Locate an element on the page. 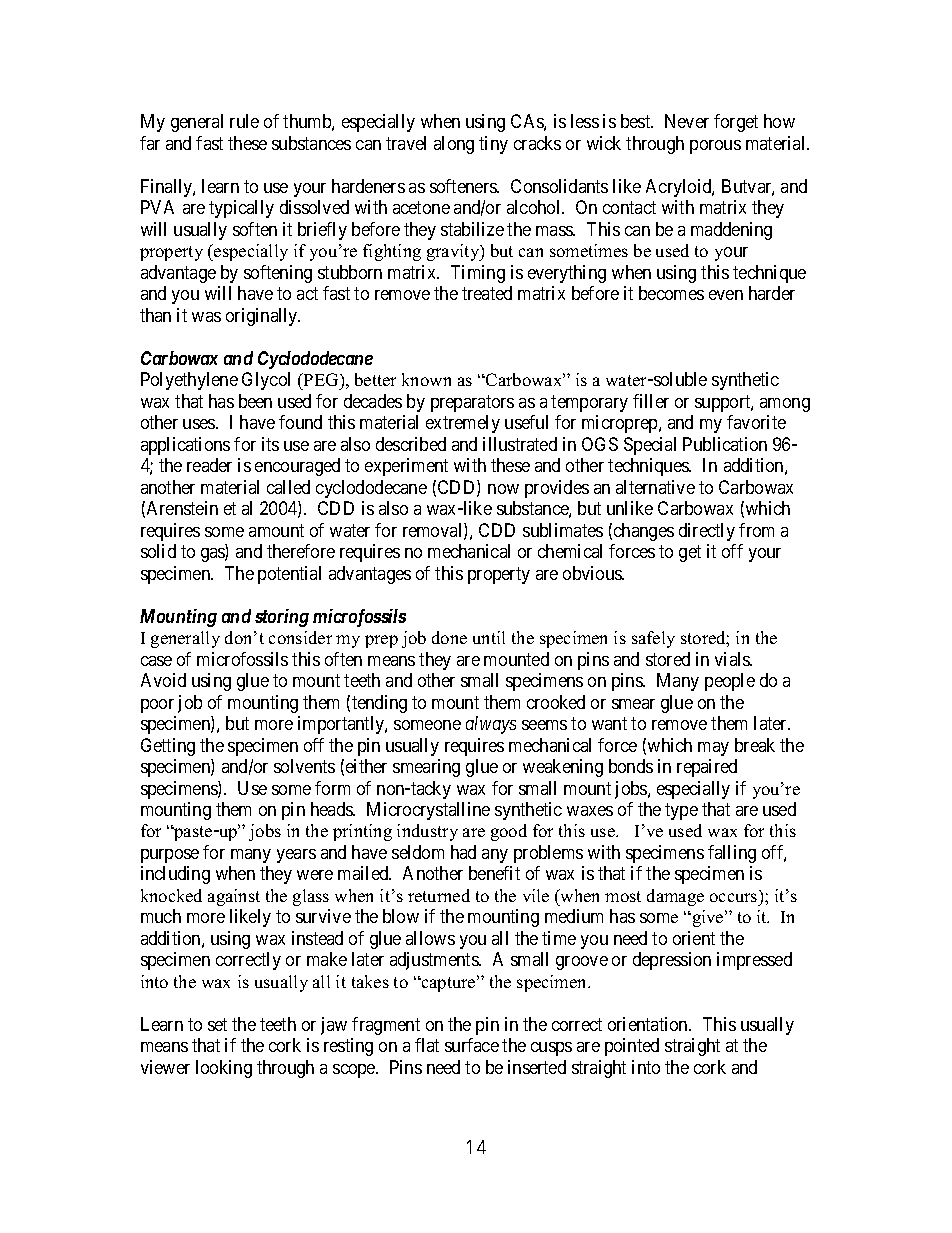  Getting is located at coordinates (168, 747).
